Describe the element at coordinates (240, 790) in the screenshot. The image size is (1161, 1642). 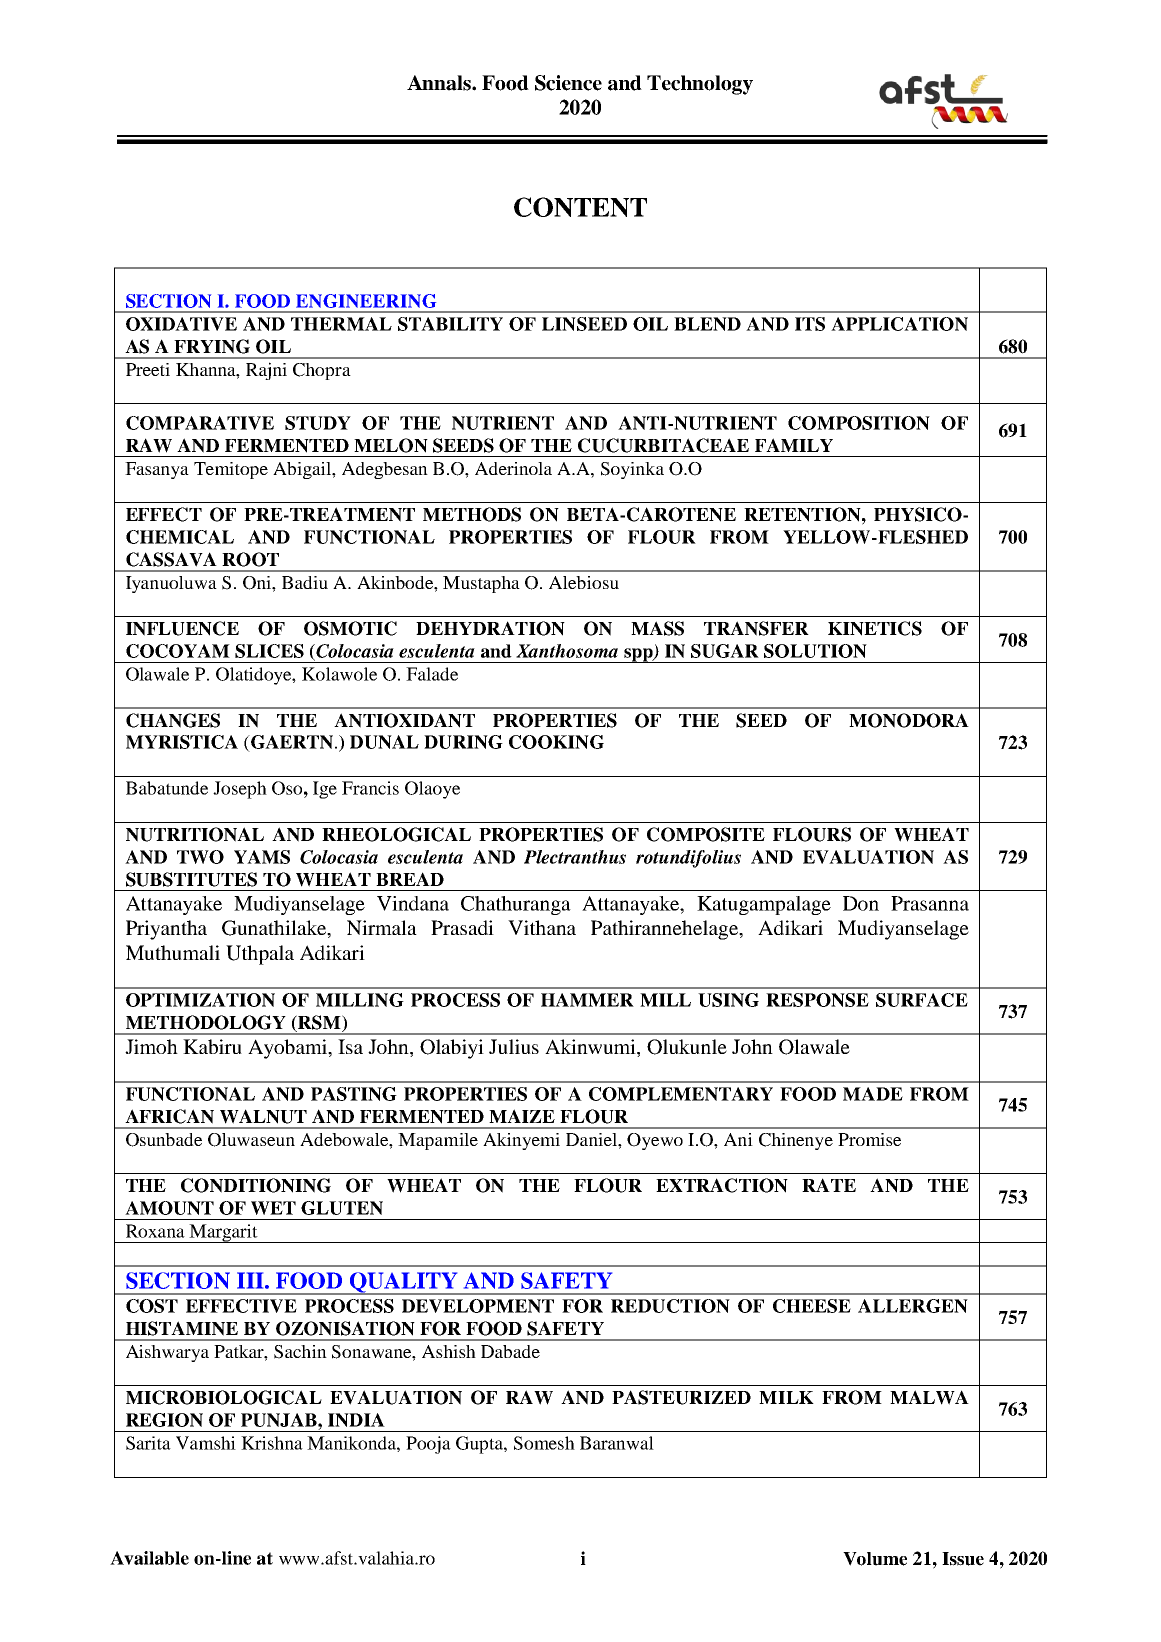
I see `Joseph` at that location.
